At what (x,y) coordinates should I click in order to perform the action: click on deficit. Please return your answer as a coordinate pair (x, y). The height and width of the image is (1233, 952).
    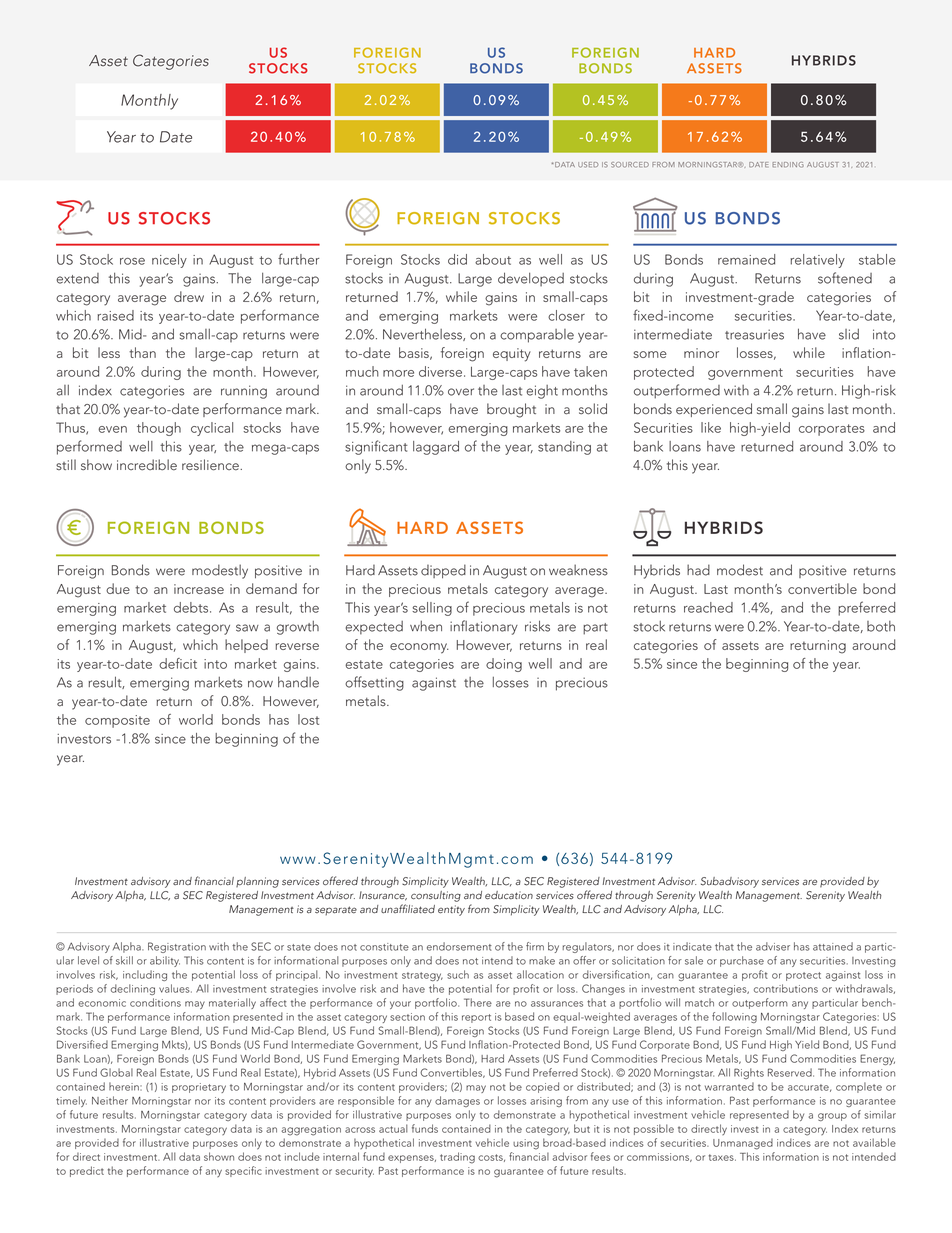
    Looking at the image, I should click on (178, 663).
